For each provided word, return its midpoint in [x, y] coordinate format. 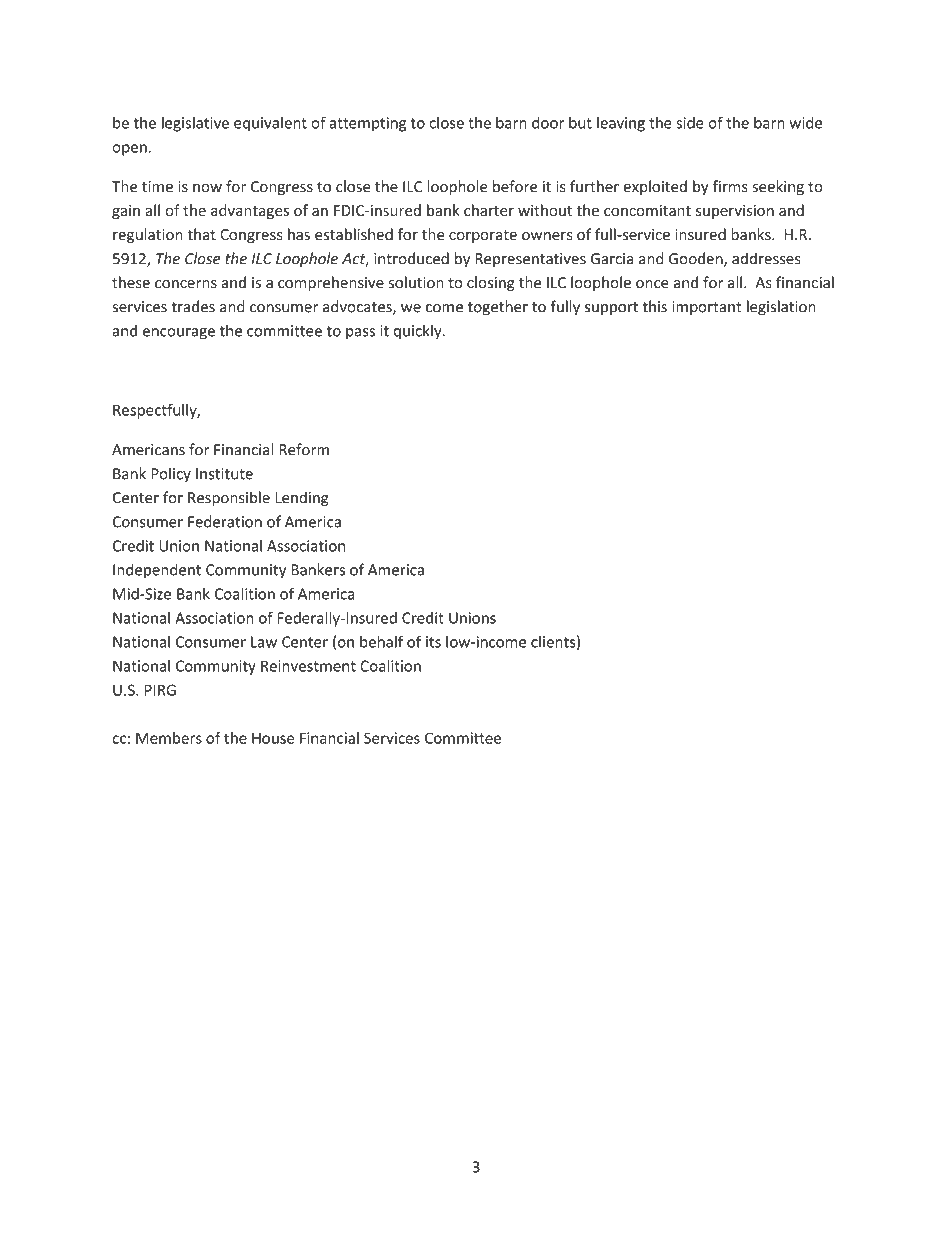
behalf [382, 641]
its [433, 642]
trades [193, 306]
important [707, 308]
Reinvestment [308, 666]
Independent [157, 571]
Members [169, 738]
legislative [195, 124]
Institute [224, 474]
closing [491, 283]
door [548, 122]
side [690, 122]
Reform [304, 449]
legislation [781, 308]
